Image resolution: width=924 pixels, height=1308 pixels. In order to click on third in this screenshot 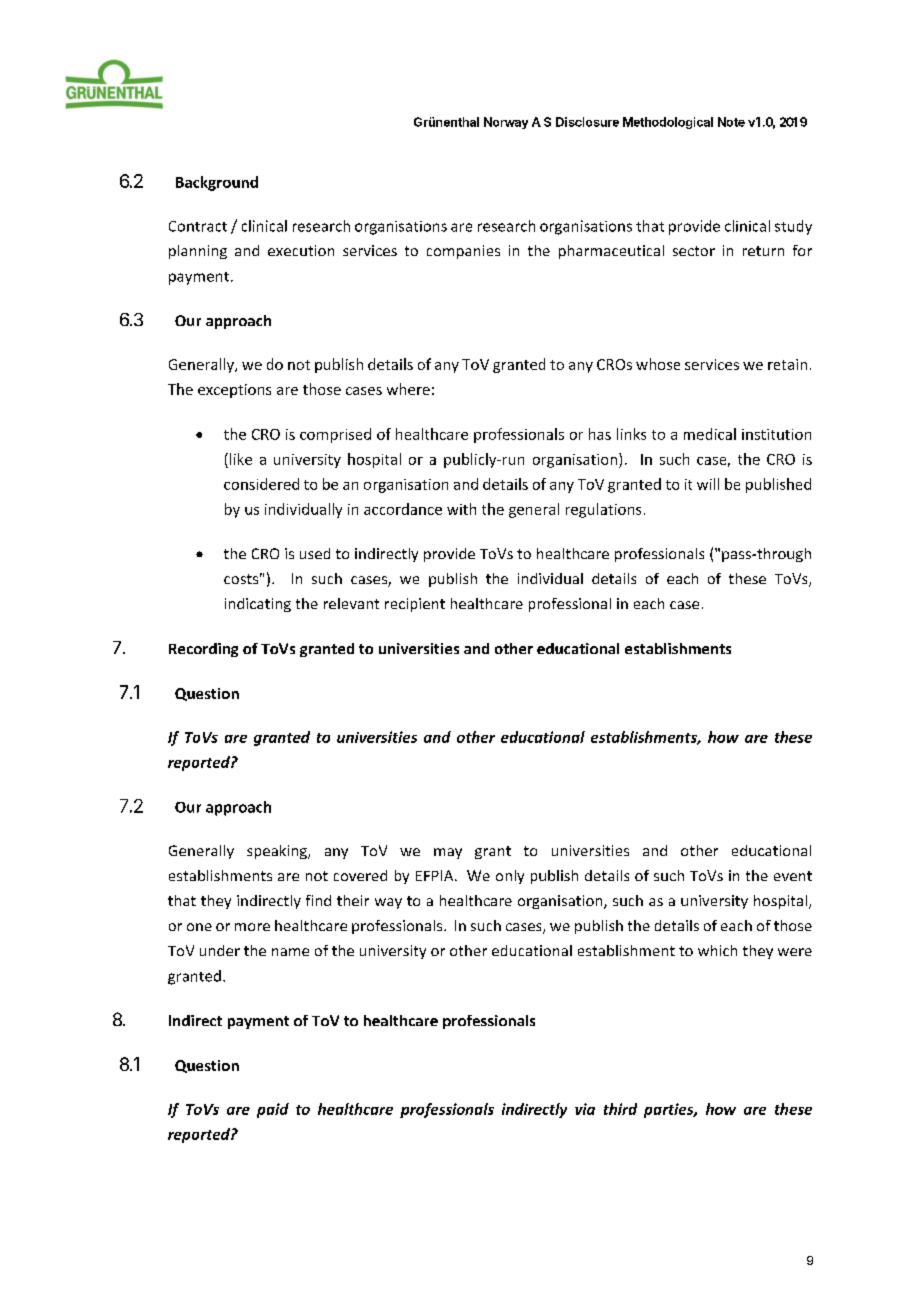, I will do `click(620, 1109)`.
